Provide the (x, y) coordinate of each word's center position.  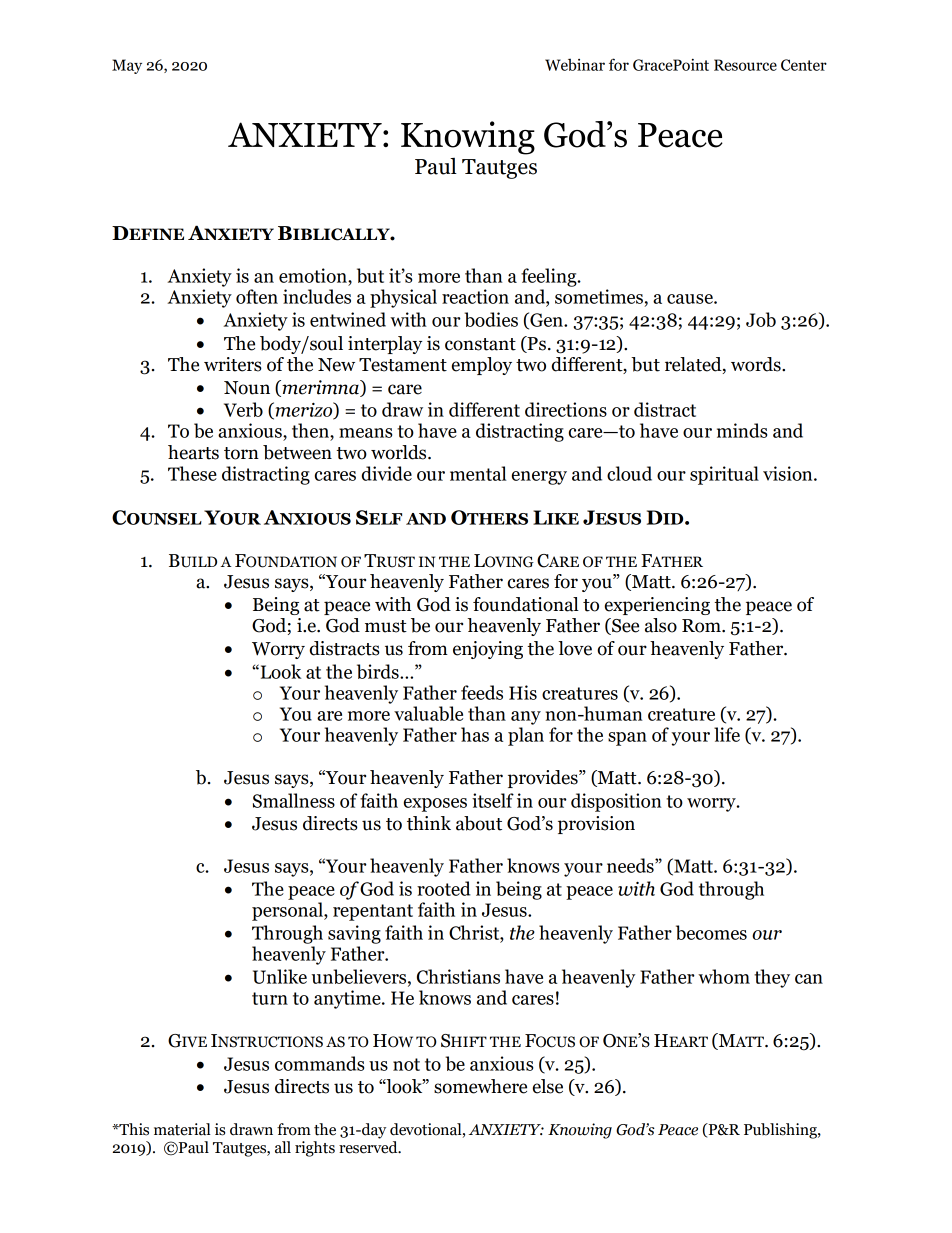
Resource (745, 65)
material (182, 1129)
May (127, 66)
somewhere (480, 1086)
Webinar (575, 64)
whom (724, 976)
